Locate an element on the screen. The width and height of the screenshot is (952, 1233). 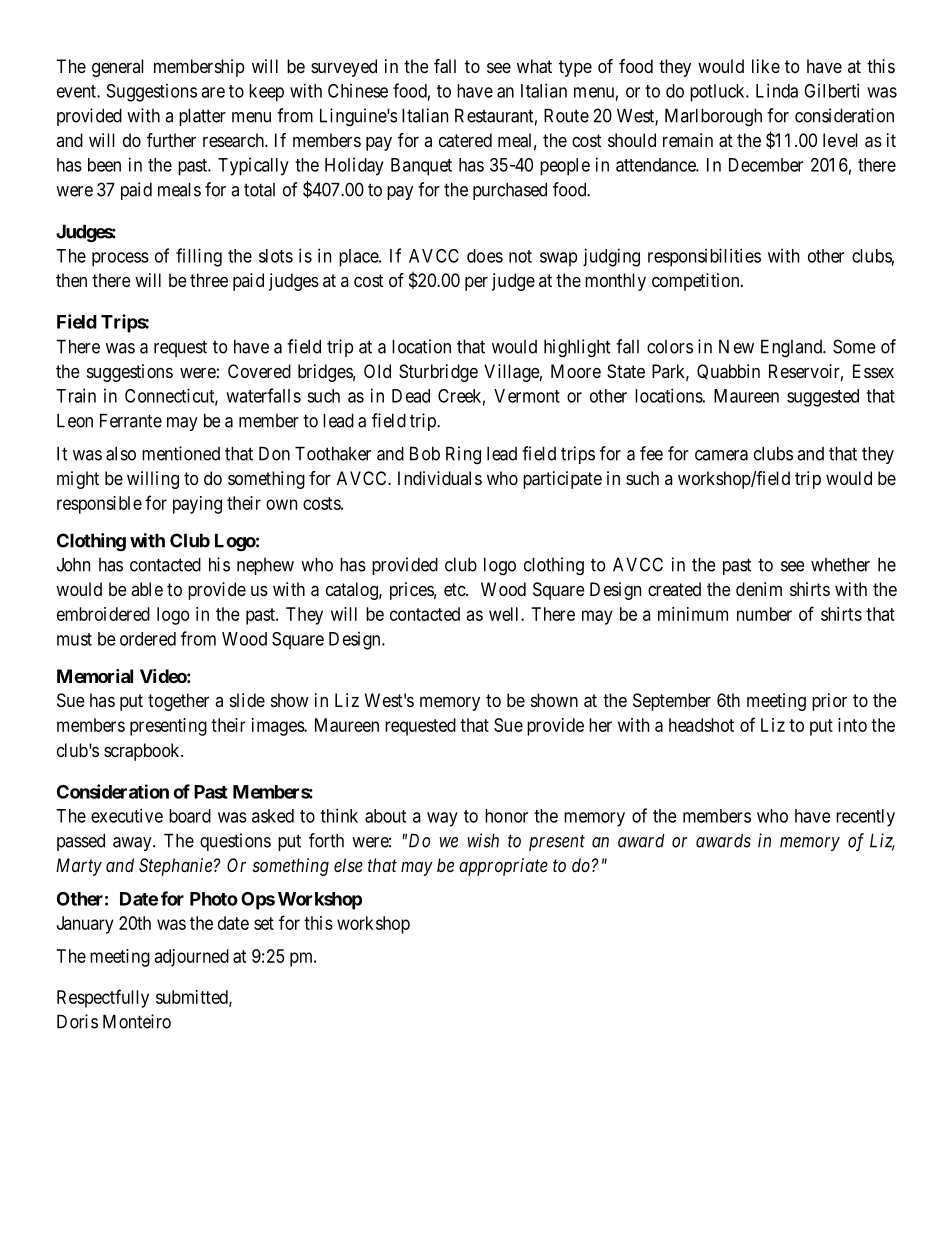
Respectfully is located at coordinates (103, 998).
